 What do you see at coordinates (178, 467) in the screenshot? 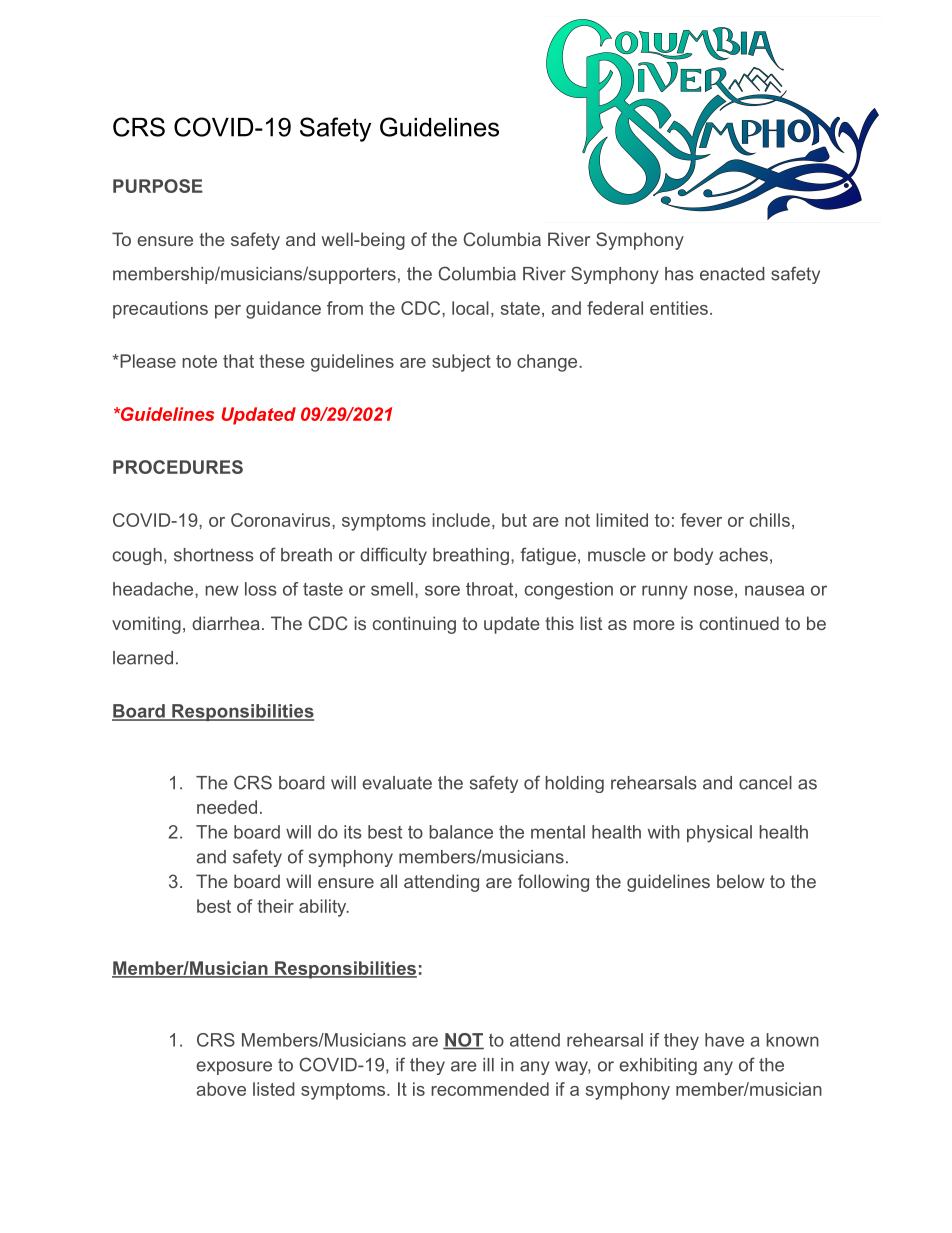
I see `PROCEDURES` at bounding box center [178, 467].
